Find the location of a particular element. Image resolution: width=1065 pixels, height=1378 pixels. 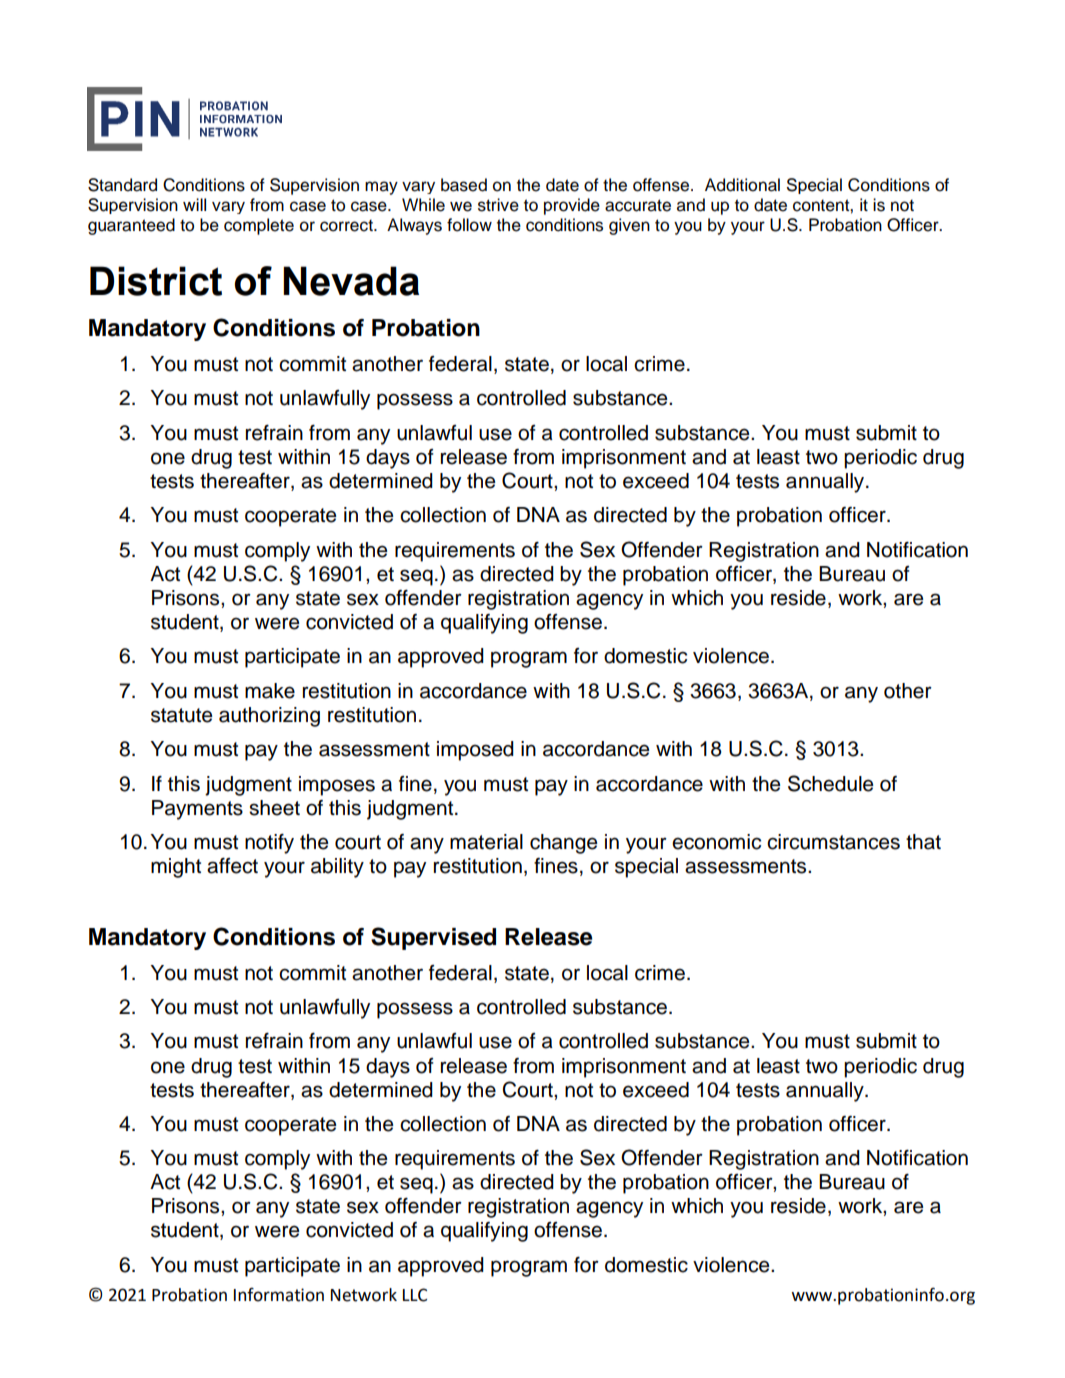

strive is located at coordinates (498, 205).
